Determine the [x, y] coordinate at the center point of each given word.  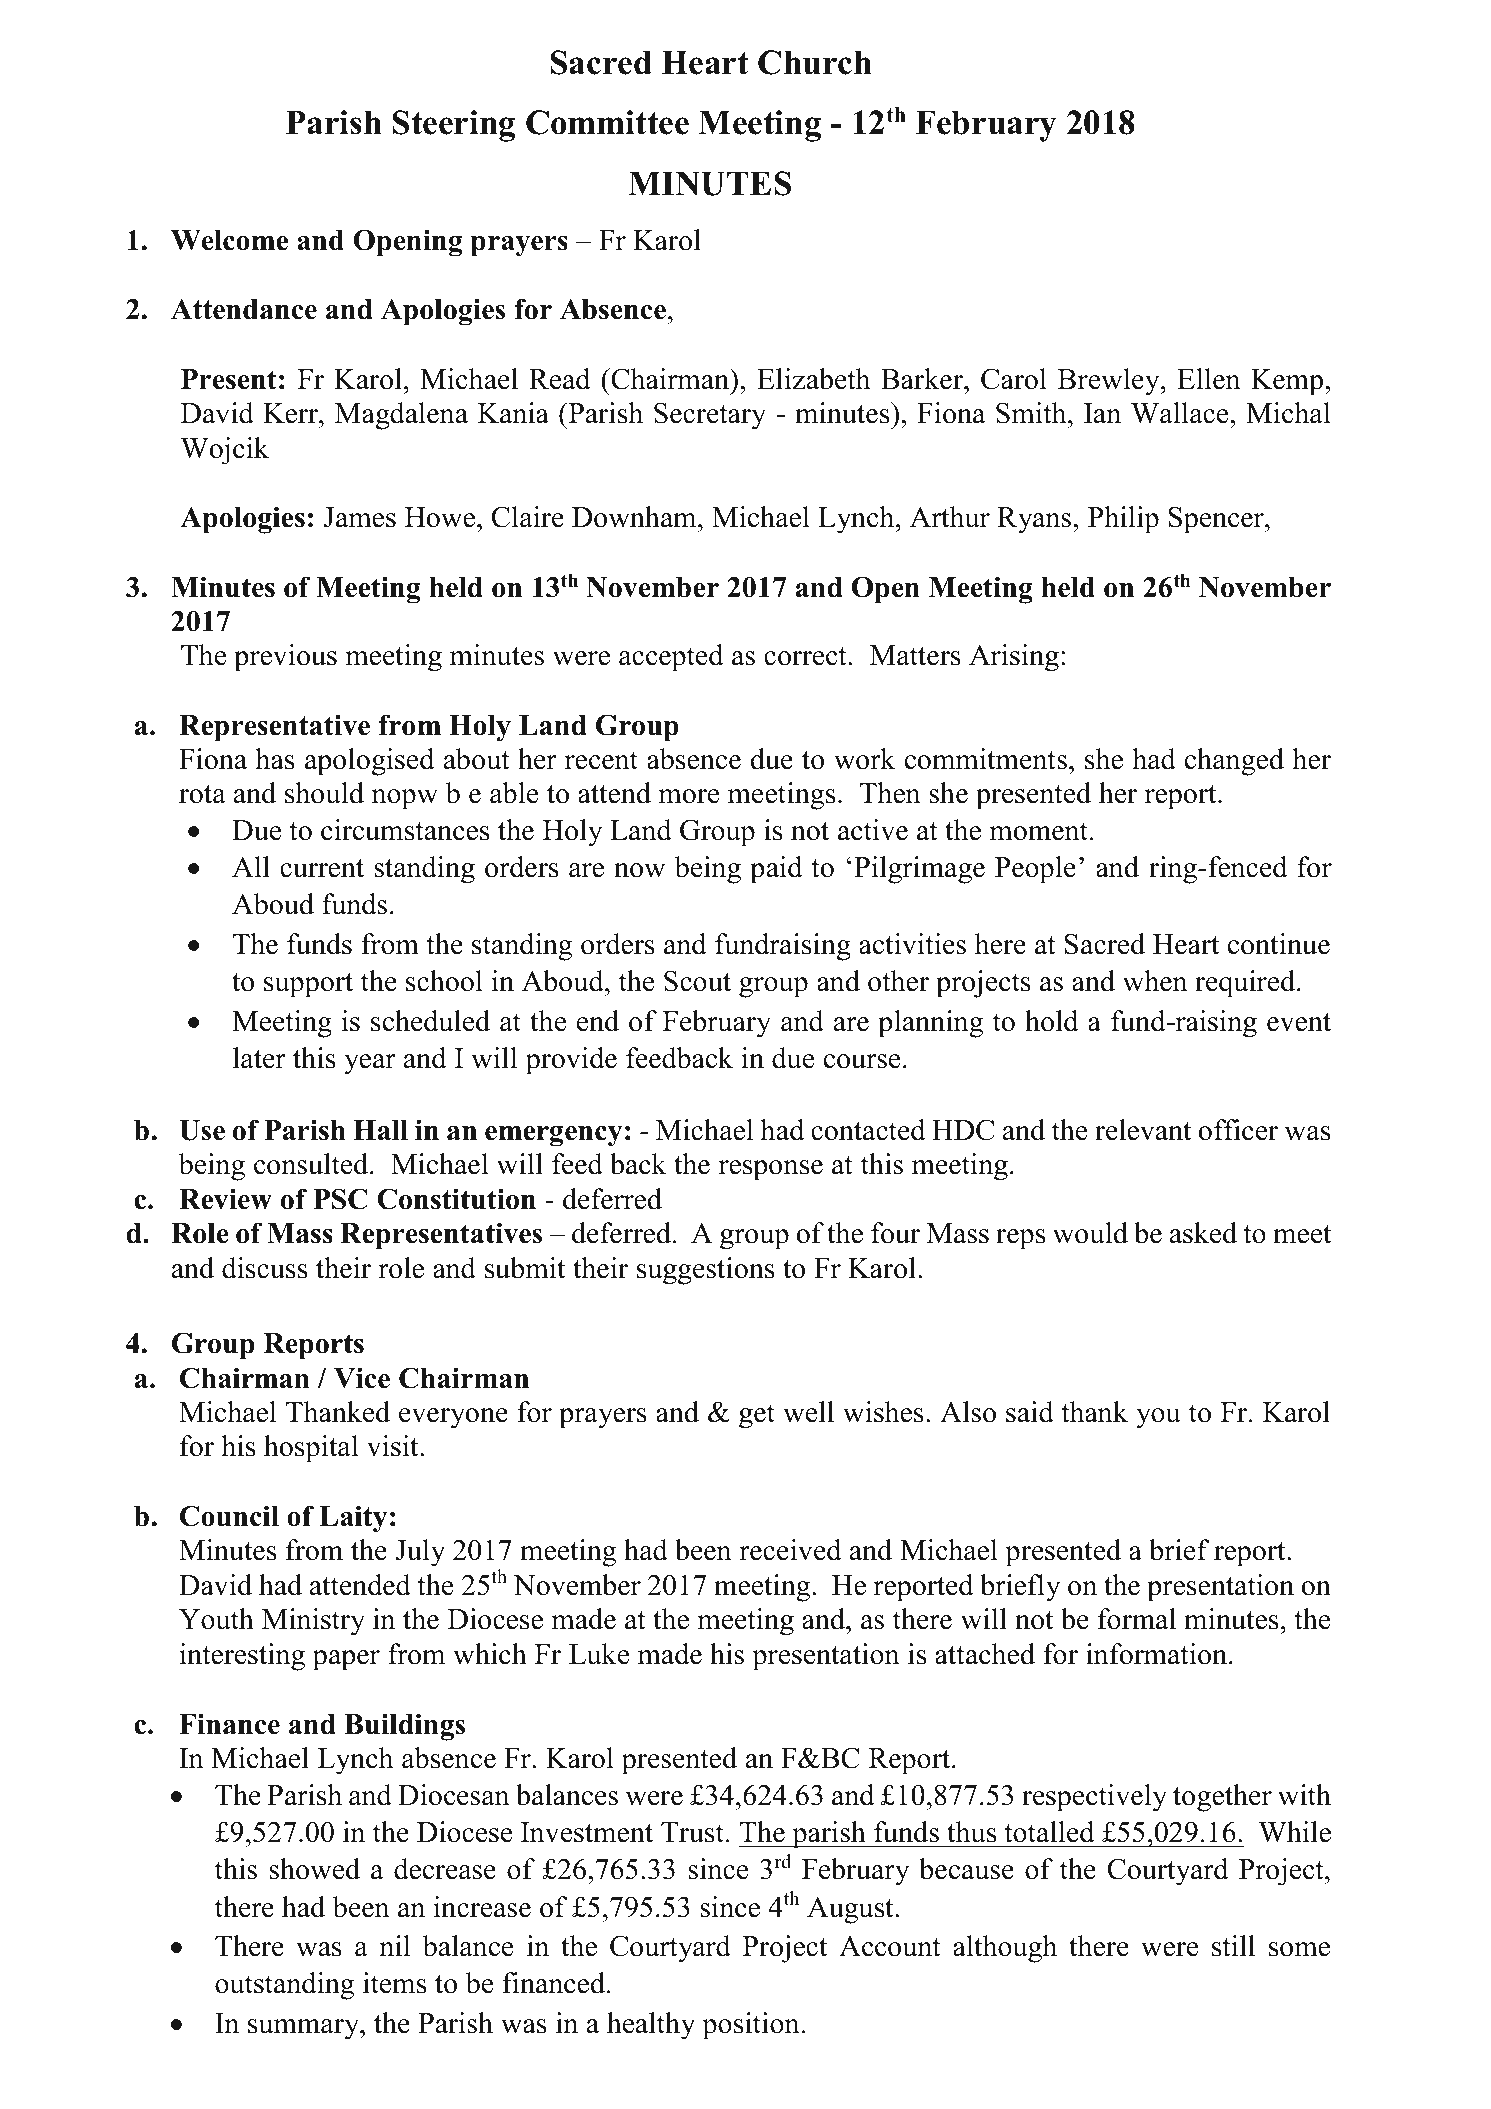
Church [815, 62]
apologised [369, 762]
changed [1234, 762]
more [689, 796]
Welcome [229, 240]
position [751, 2026]
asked [1203, 1233]
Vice [362, 1378]
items [394, 1983]
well [808, 1412]
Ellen [1209, 379]
